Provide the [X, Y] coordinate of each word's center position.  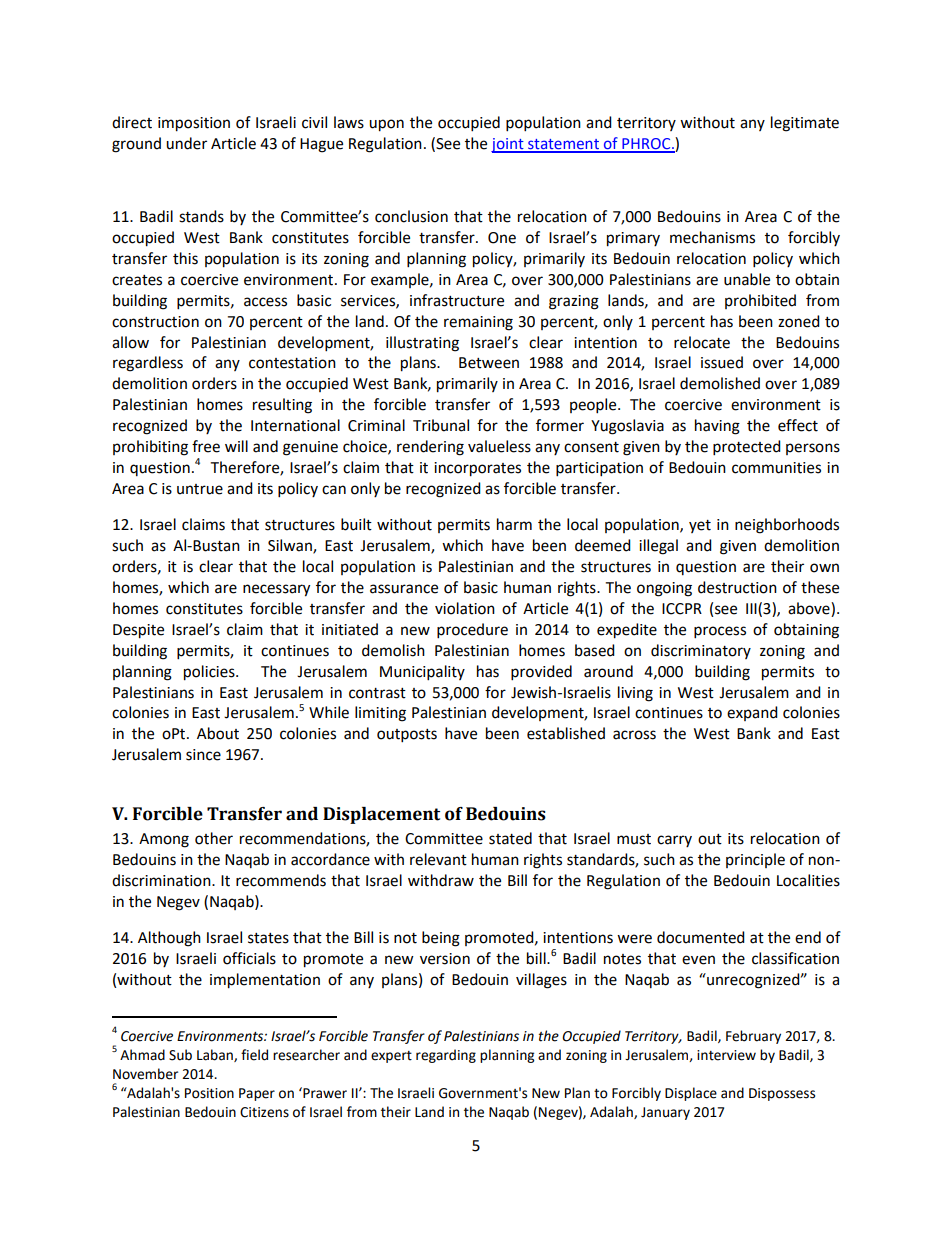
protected [747, 448]
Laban [216, 1055]
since [203, 755]
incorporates [477, 469]
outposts [407, 736]
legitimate [805, 124]
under [186, 143]
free [206, 446]
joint [508, 145]
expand [752, 713]
